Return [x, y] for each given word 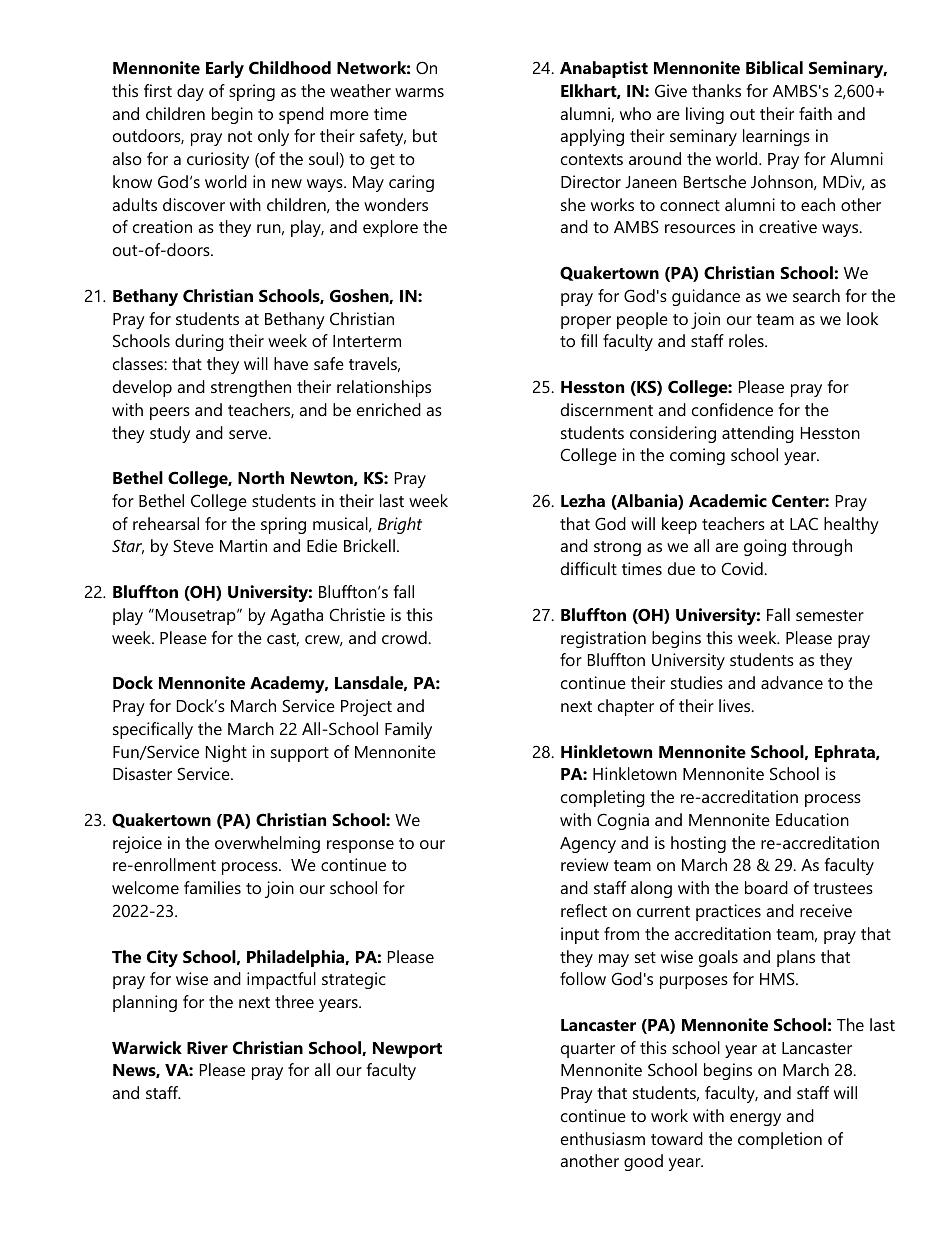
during [199, 342]
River [207, 1047]
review [585, 864]
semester [830, 615]
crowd [405, 637]
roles [747, 340]
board [766, 887]
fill [589, 340]
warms [419, 92]
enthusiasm [603, 1138]
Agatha [296, 616]
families [212, 887]
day [190, 92]
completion [780, 1140]
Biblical [774, 67]
